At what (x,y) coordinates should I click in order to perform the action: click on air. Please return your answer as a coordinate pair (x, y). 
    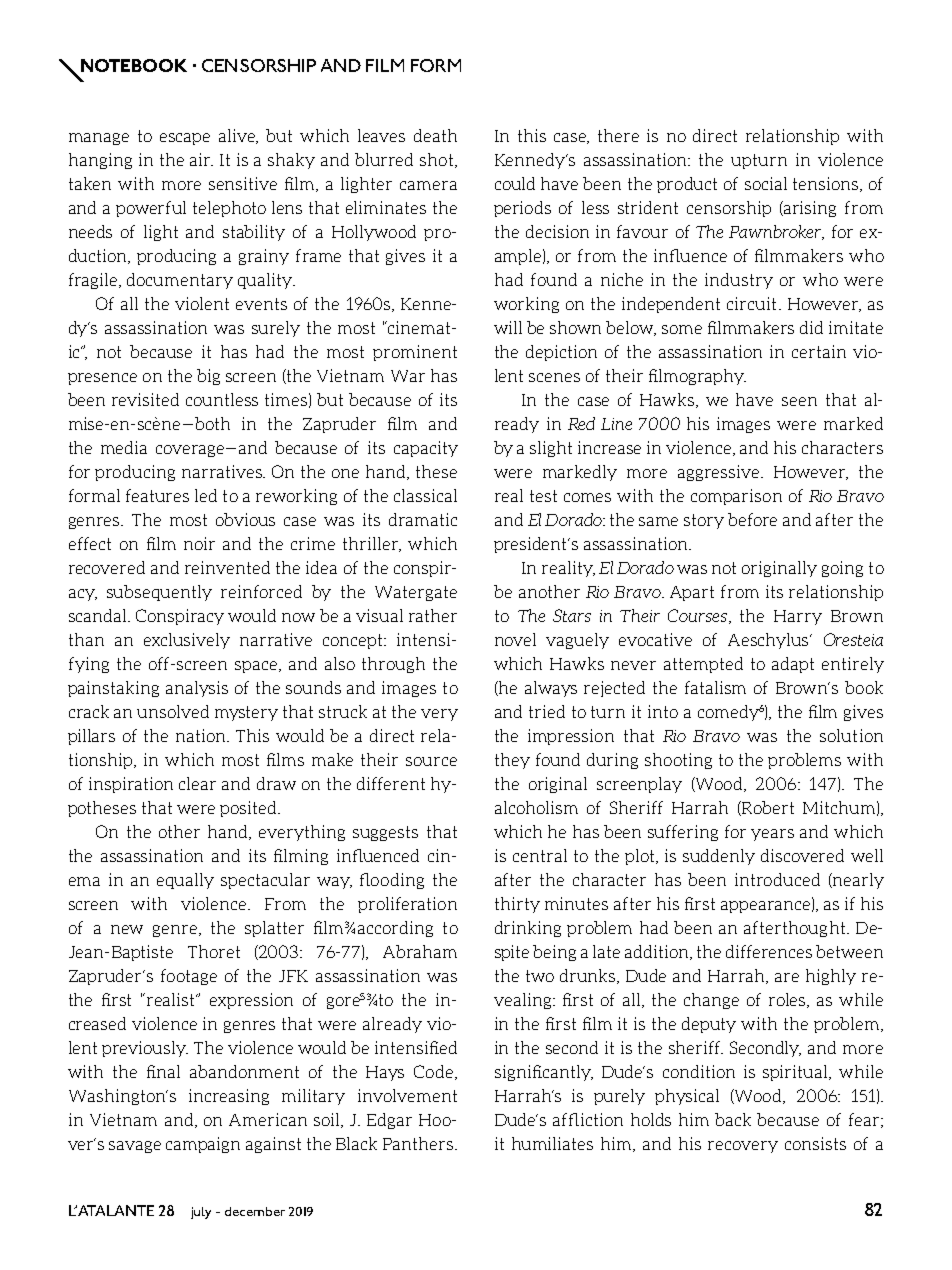
    Looking at the image, I should click on (201, 159).
